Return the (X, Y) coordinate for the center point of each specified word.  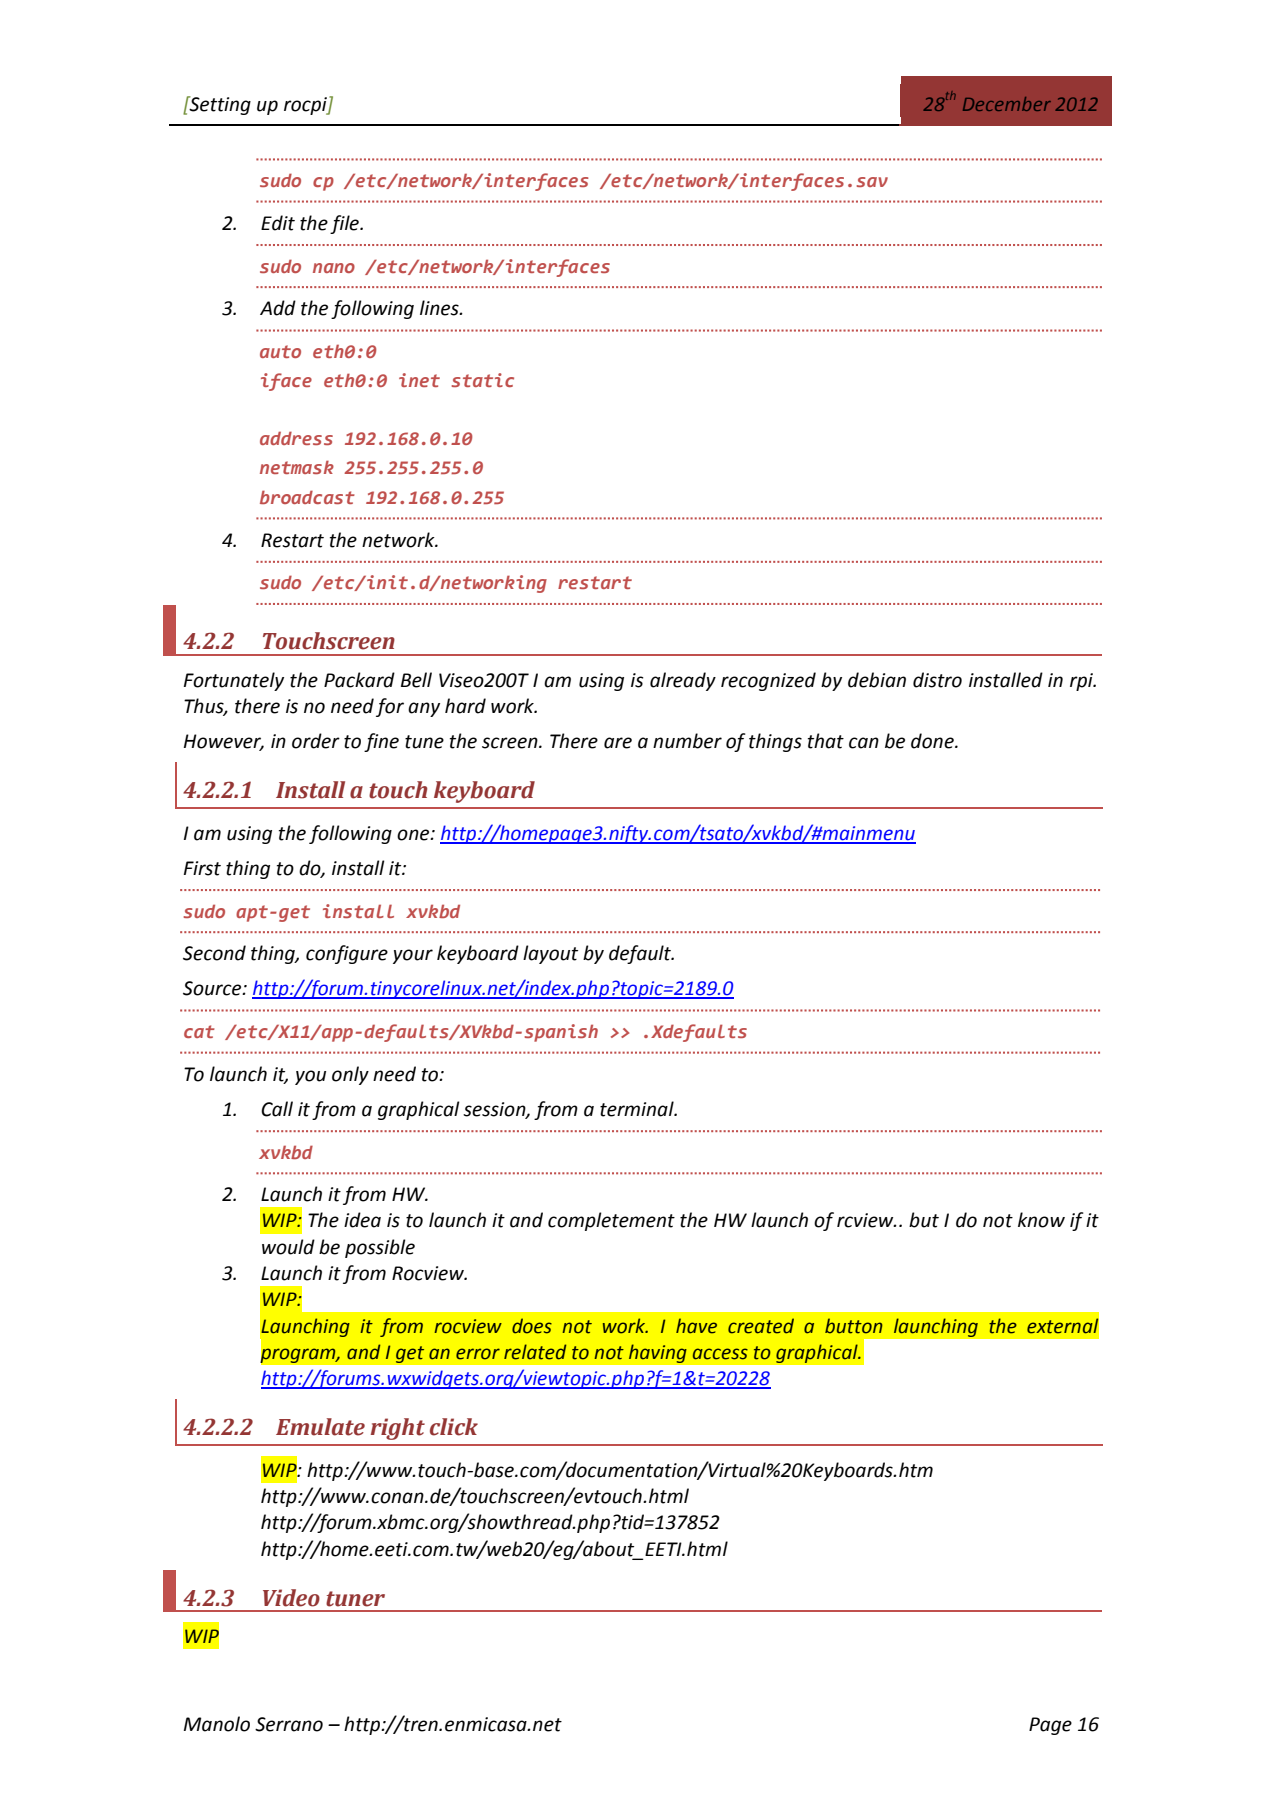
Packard (359, 680)
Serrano (289, 1724)
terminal (638, 1109)
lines (440, 308)
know (1041, 1220)
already (683, 681)
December (1007, 104)
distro (937, 680)
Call (277, 1109)
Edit (278, 223)
